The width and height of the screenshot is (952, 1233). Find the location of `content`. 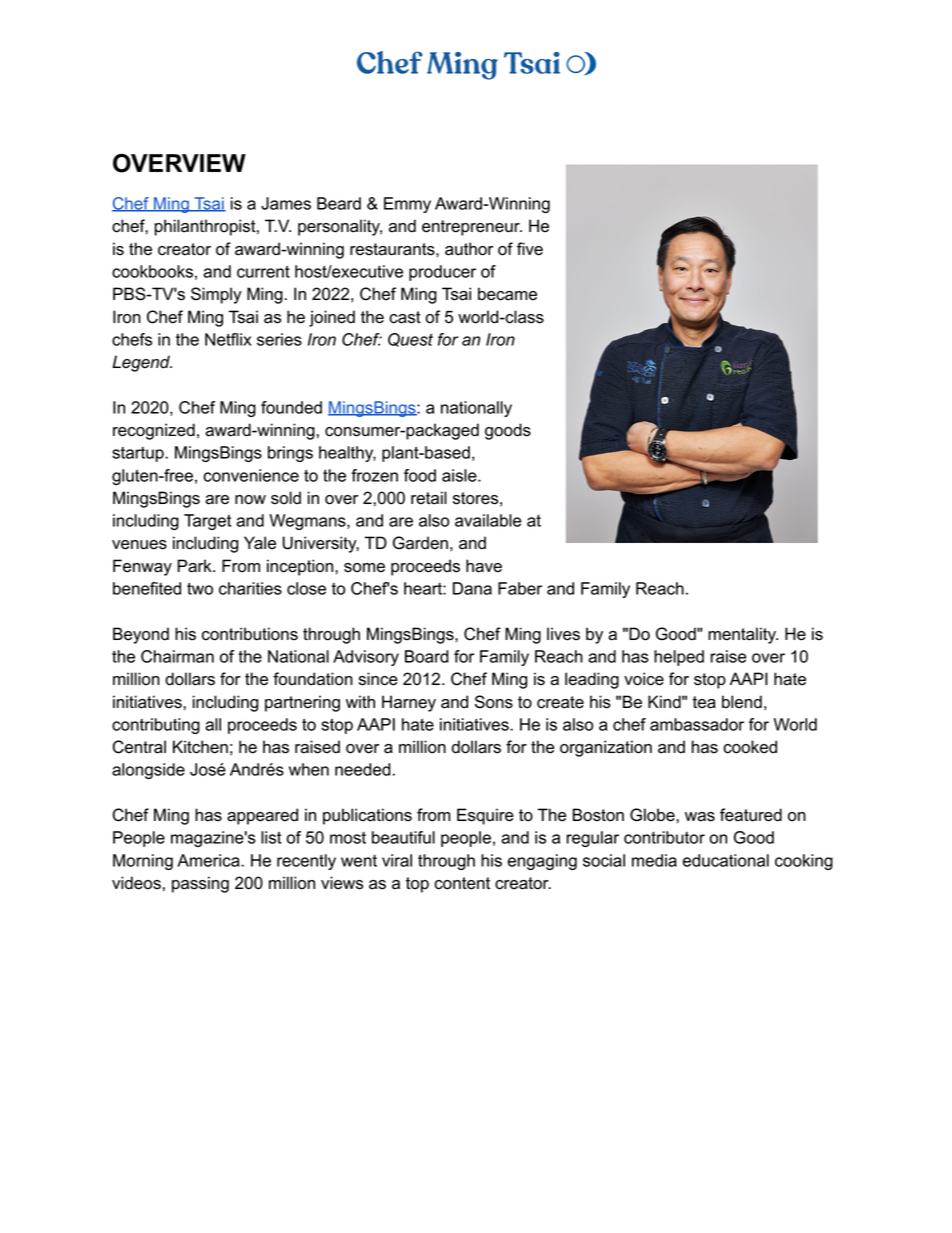

content is located at coordinates (462, 883).
